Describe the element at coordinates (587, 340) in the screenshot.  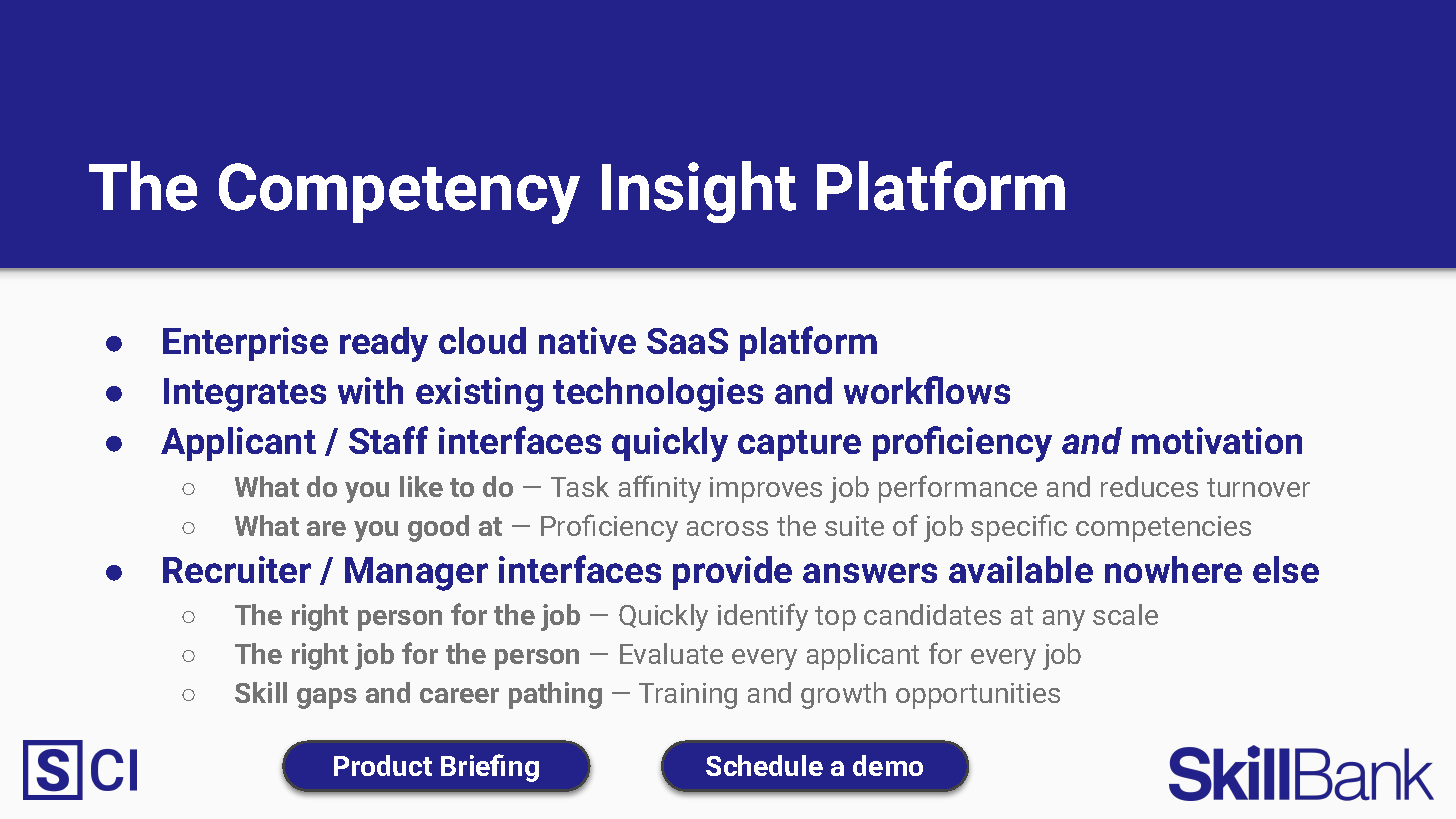
I see `native` at that location.
